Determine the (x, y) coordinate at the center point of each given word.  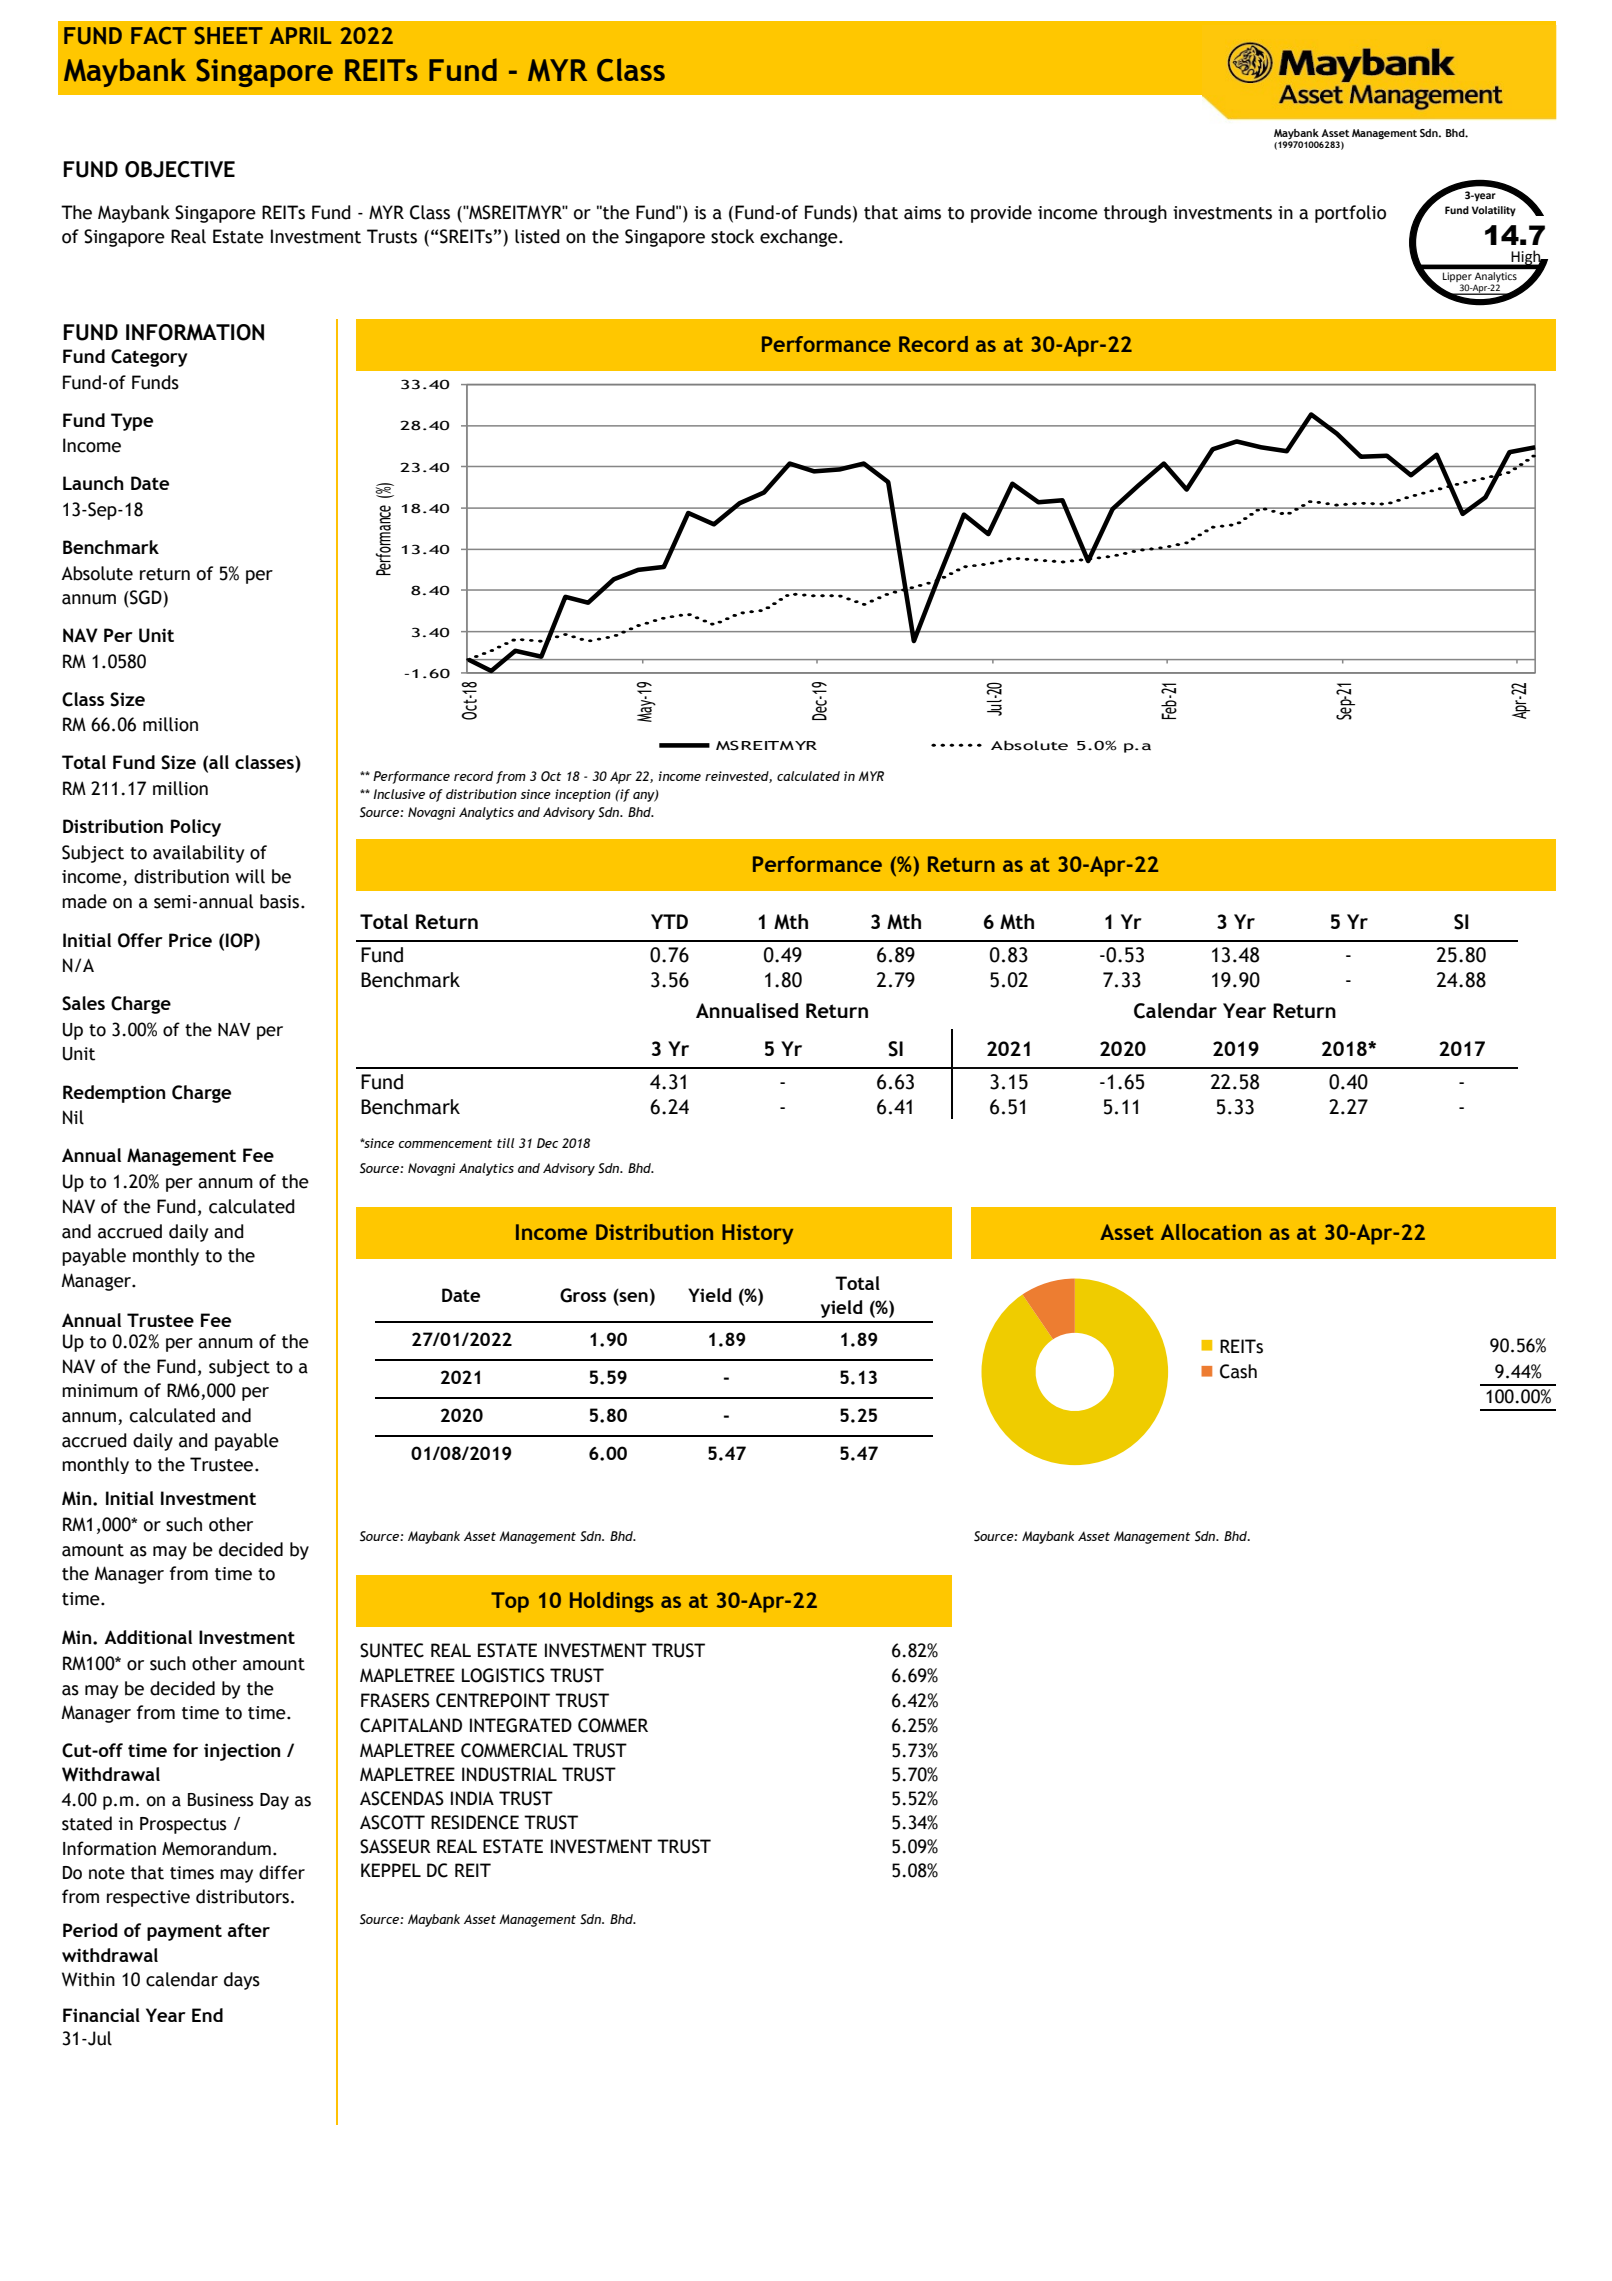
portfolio (1350, 214)
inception (583, 795)
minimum (100, 1391)
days (242, 1981)
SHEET (228, 36)
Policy (196, 828)
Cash (1238, 1371)
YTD (669, 921)
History (757, 1234)
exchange (800, 238)
